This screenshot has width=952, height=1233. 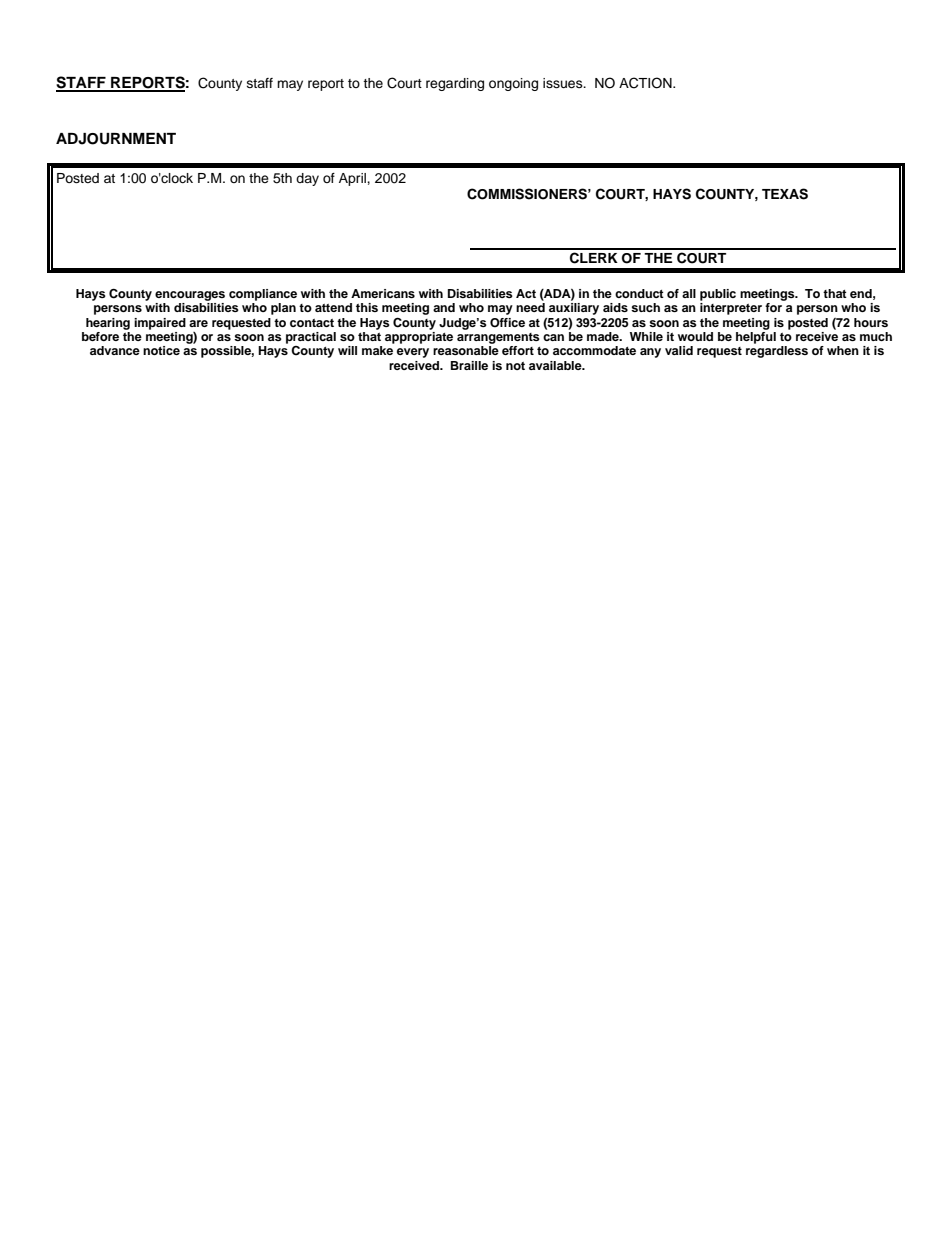 I want to click on April, so click(x=353, y=179).
